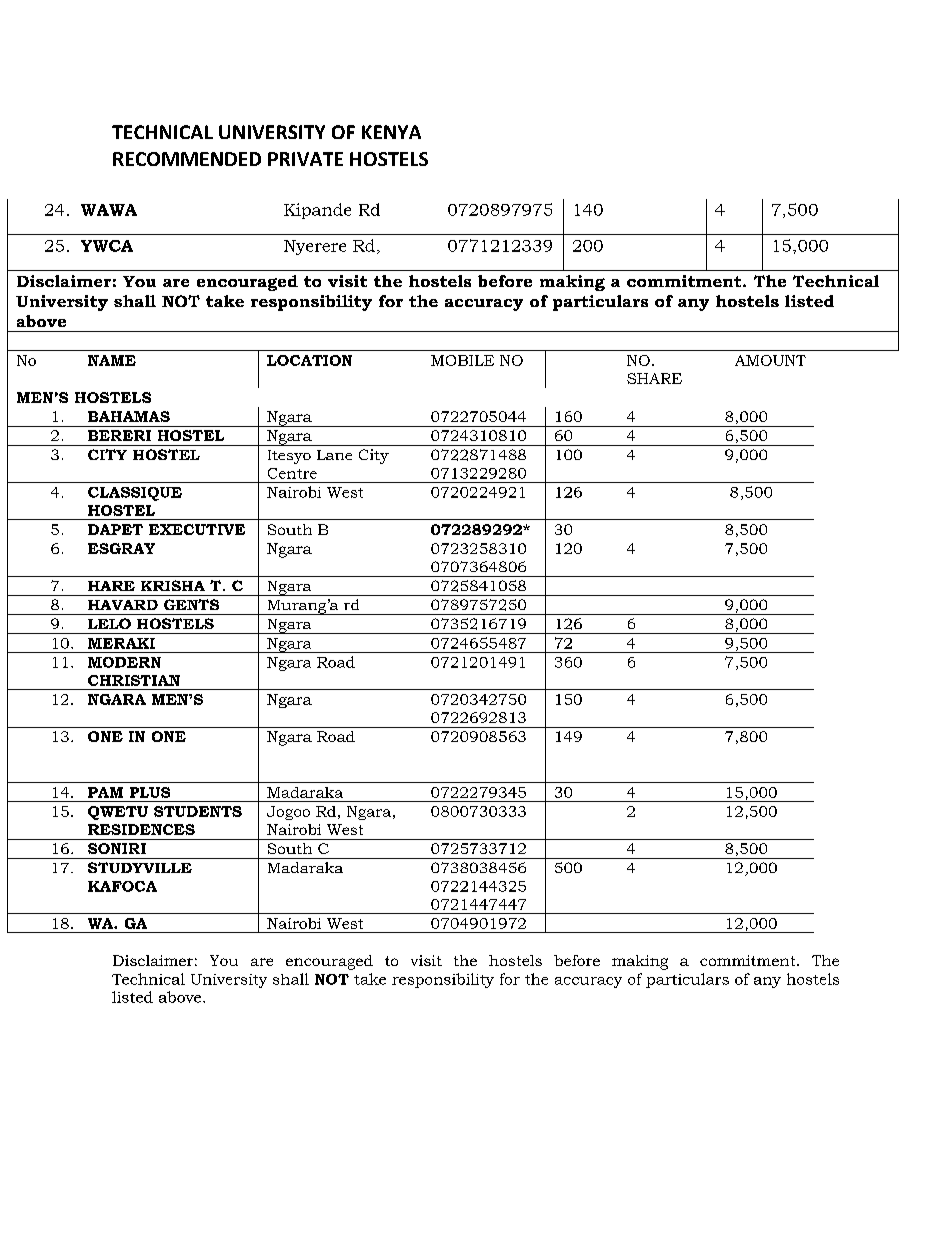  Describe the element at coordinates (105, 792) in the page. I see `PAM` at that location.
